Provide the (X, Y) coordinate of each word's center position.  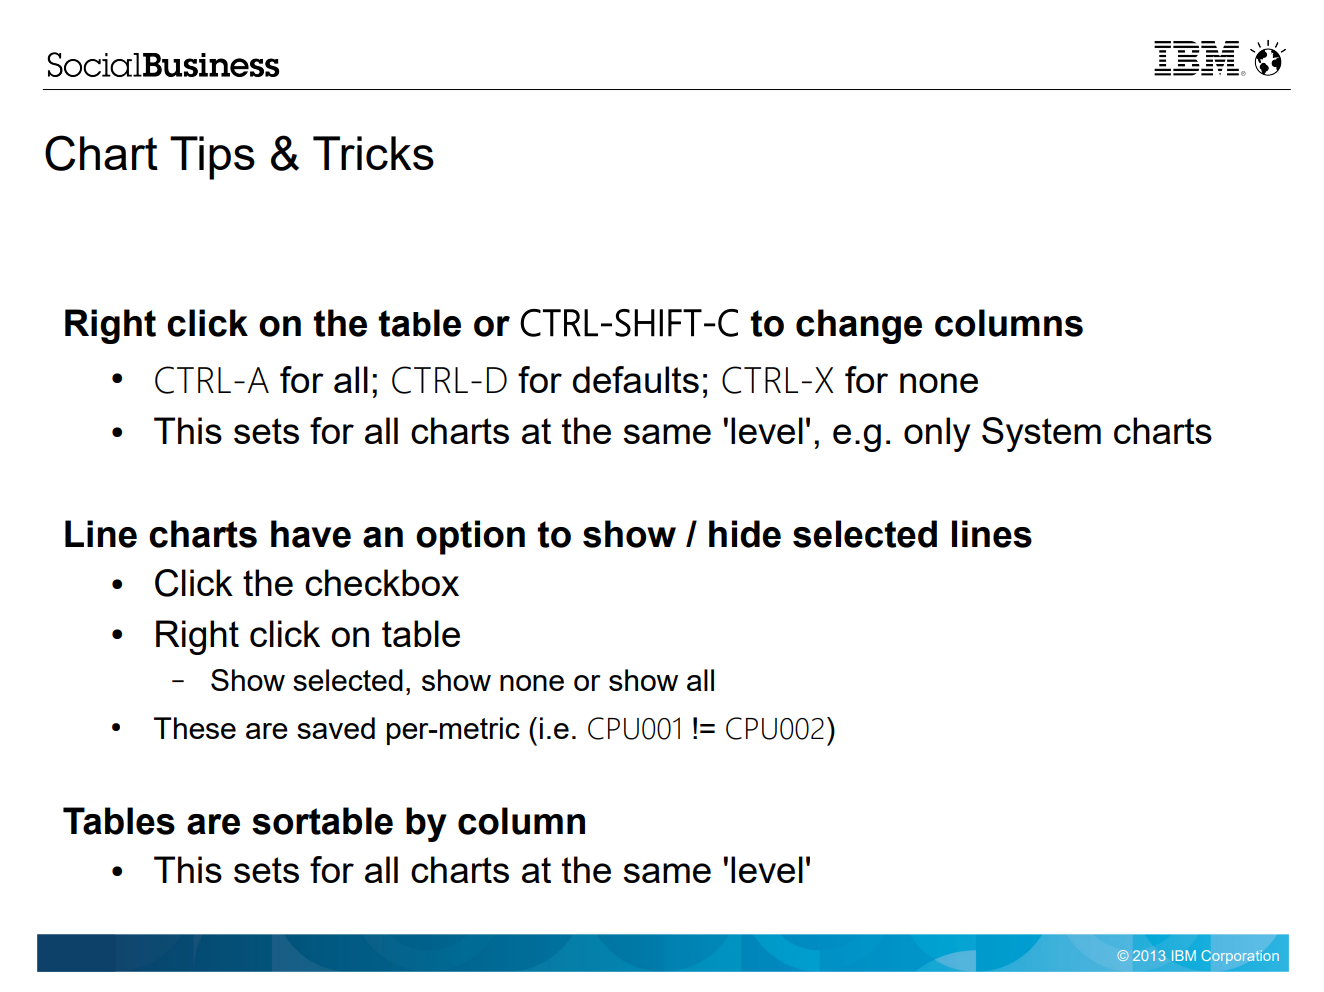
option (470, 537)
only (937, 434)
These (195, 728)
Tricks (373, 153)
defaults (636, 379)
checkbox (382, 582)
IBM (1184, 955)
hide (745, 534)
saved (336, 728)
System (1041, 434)
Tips (212, 158)
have (311, 534)
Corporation (1240, 957)
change (859, 326)
